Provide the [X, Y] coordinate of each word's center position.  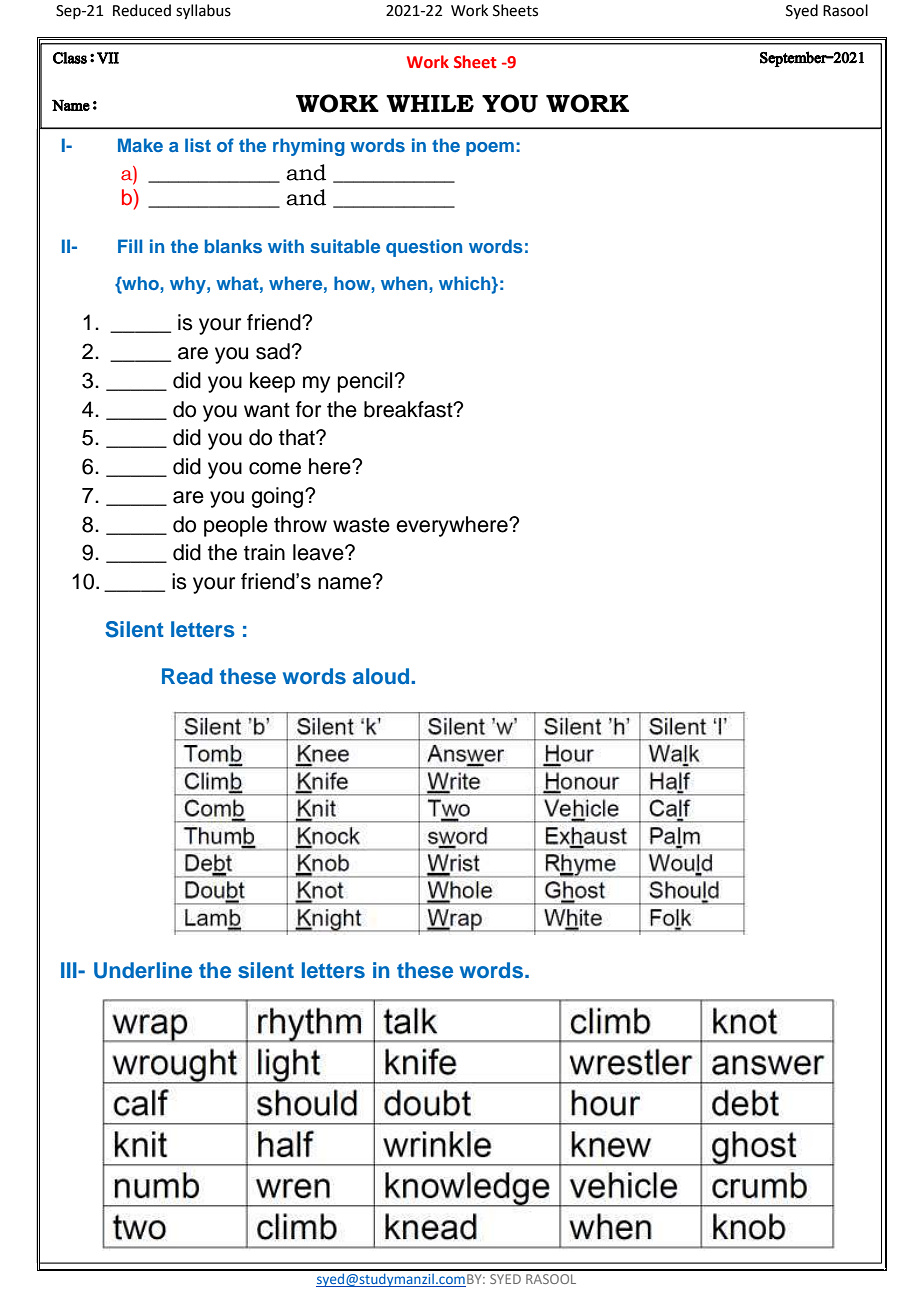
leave [319, 552]
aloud [382, 676]
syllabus [203, 12]
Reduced [142, 10]
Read [187, 676]
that [298, 437]
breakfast [409, 409]
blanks [233, 246]
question [424, 248]
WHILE [430, 103]
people [236, 526]
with [286, 246]
